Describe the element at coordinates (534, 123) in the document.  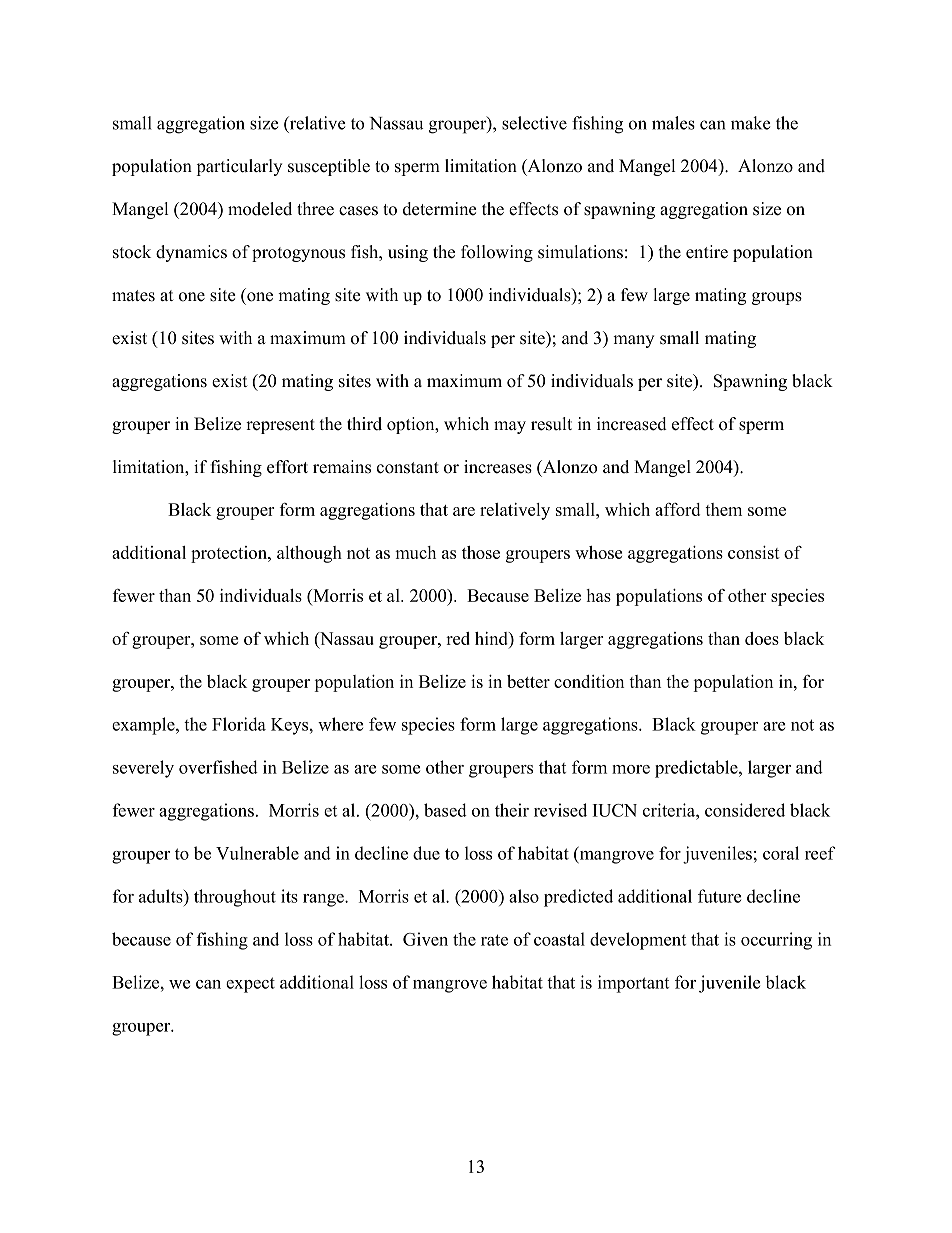
I see `selective` at that location.
